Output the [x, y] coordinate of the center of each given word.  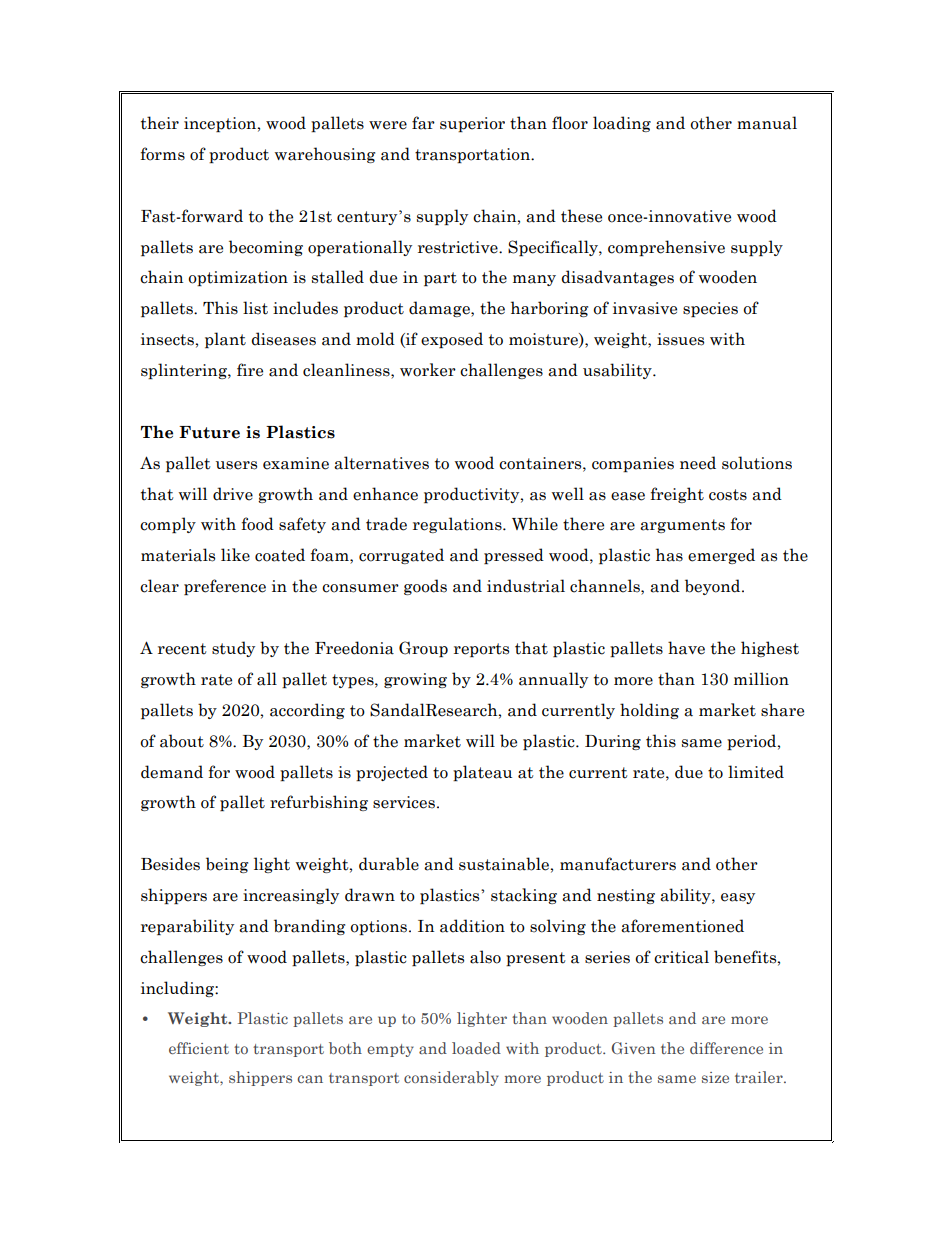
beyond [714, 587]
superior [472, 124]
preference [225, 587]
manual [767, 123]
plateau [482, 773]
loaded [476, 1048]
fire [250, 370]
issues [680, 339]
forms [163, 154]
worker [428, 370]
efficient [199, 1048]
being [227, 865]
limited [756, 772]
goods [425, 587]
